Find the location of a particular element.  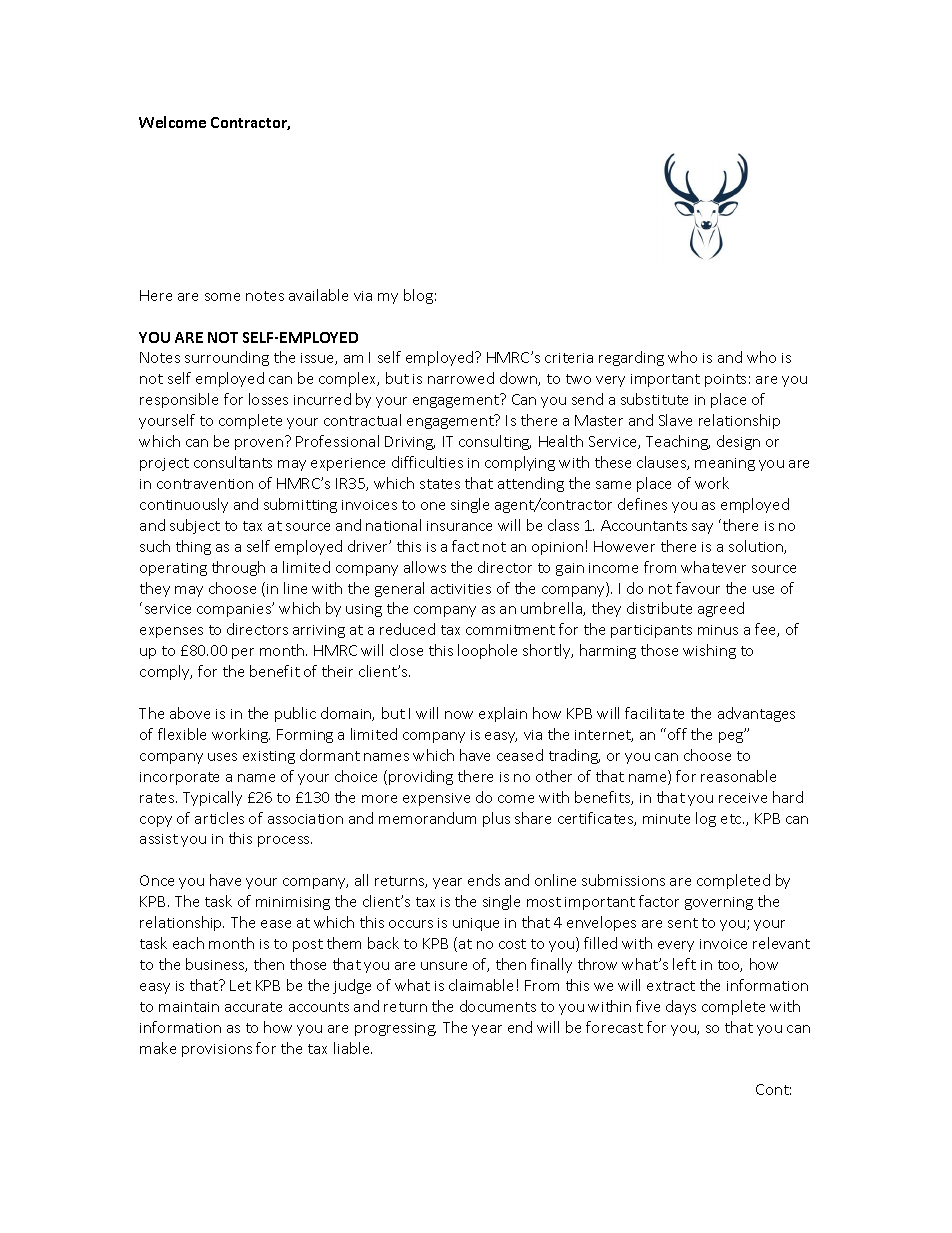

ends is located at coordinates (484, 880).
